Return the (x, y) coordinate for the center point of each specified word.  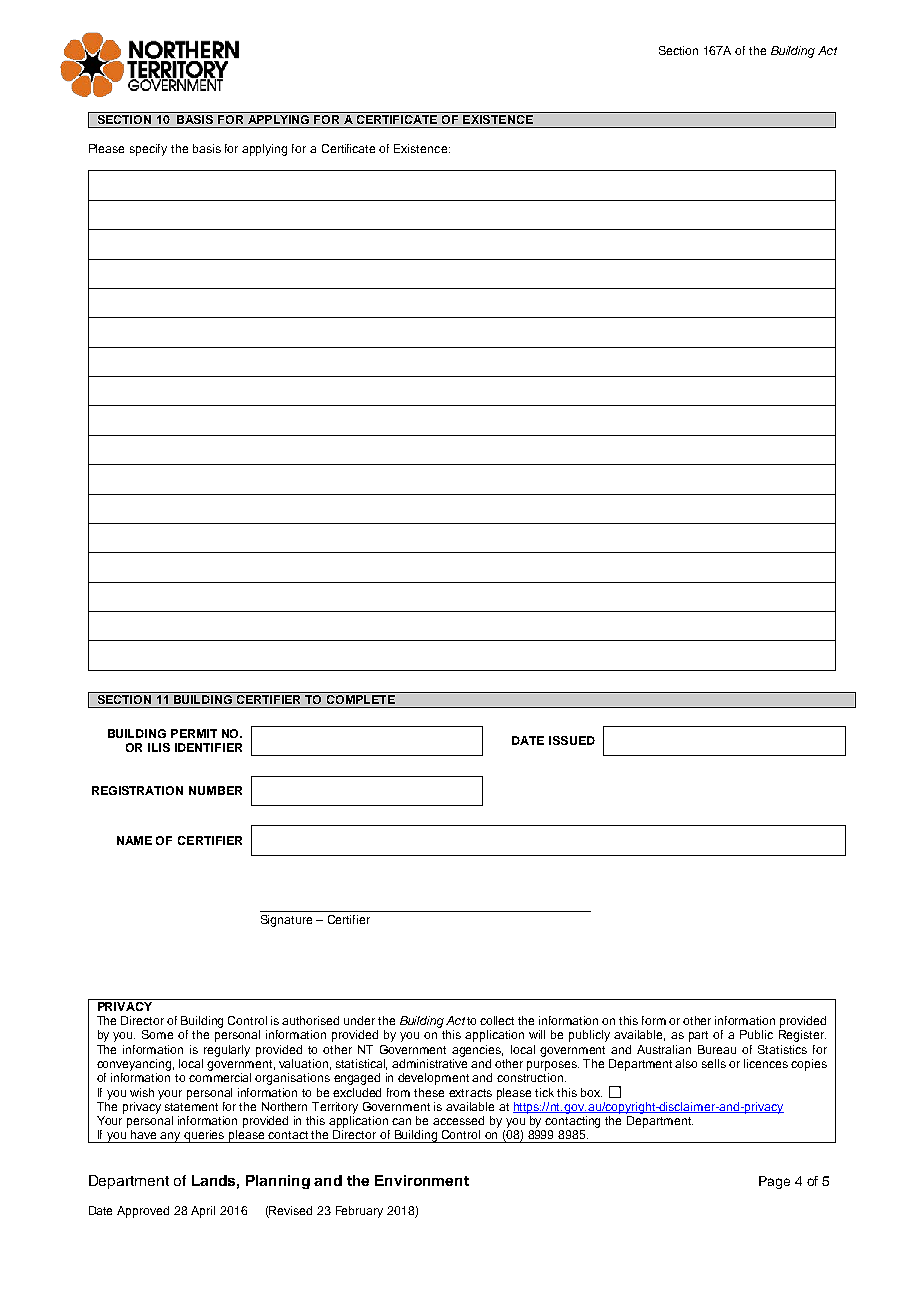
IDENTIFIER (208, 747)
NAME (134, 840)
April (203, 1212)
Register (802, 1036)
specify (148, 150)
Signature (286, 921)
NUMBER (215, 790)
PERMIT (194, 733)
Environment (422, 1180)
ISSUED (572, 740)
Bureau (717, 1049)
